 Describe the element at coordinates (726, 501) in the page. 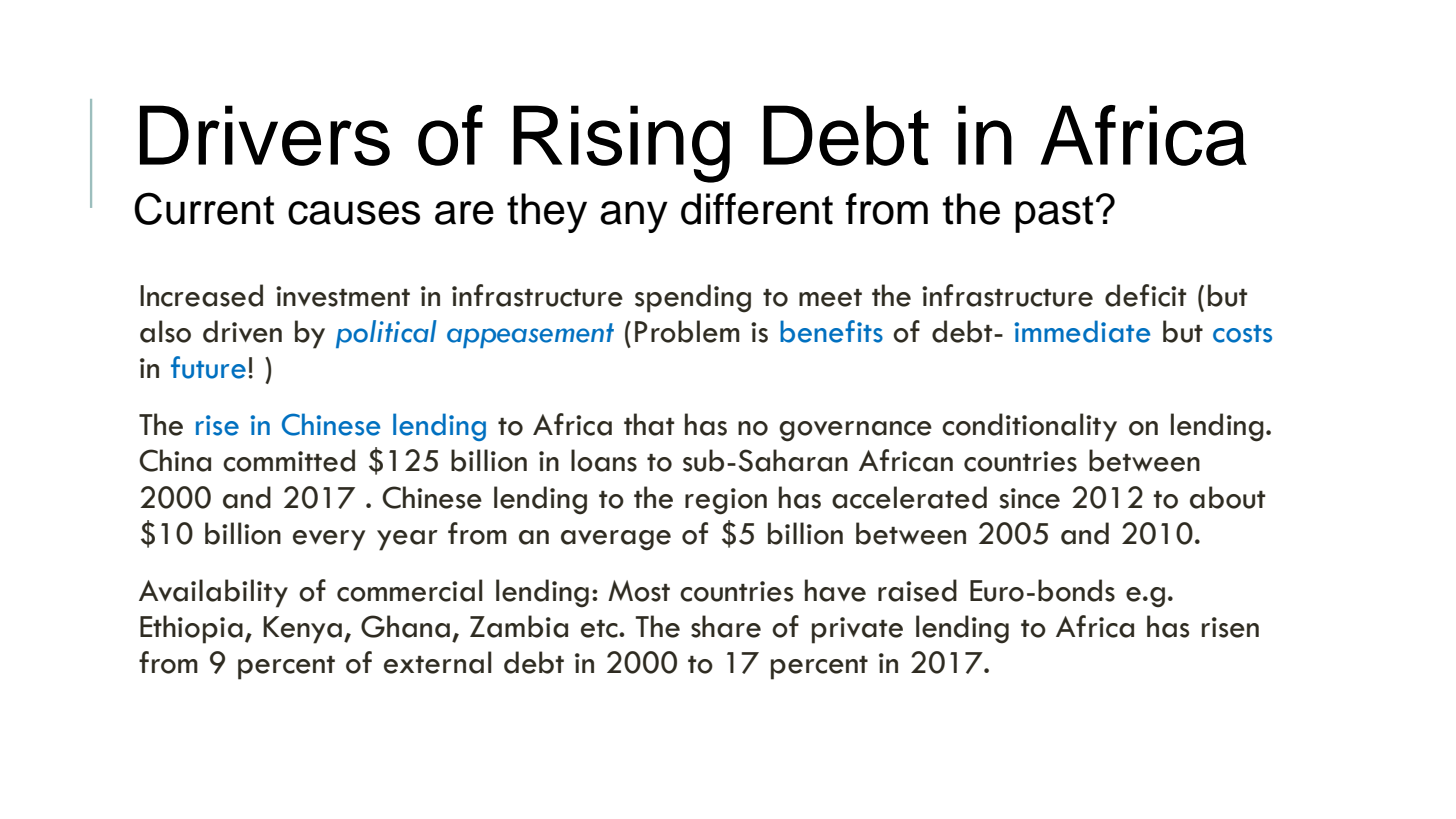

I see `region` at that location.
